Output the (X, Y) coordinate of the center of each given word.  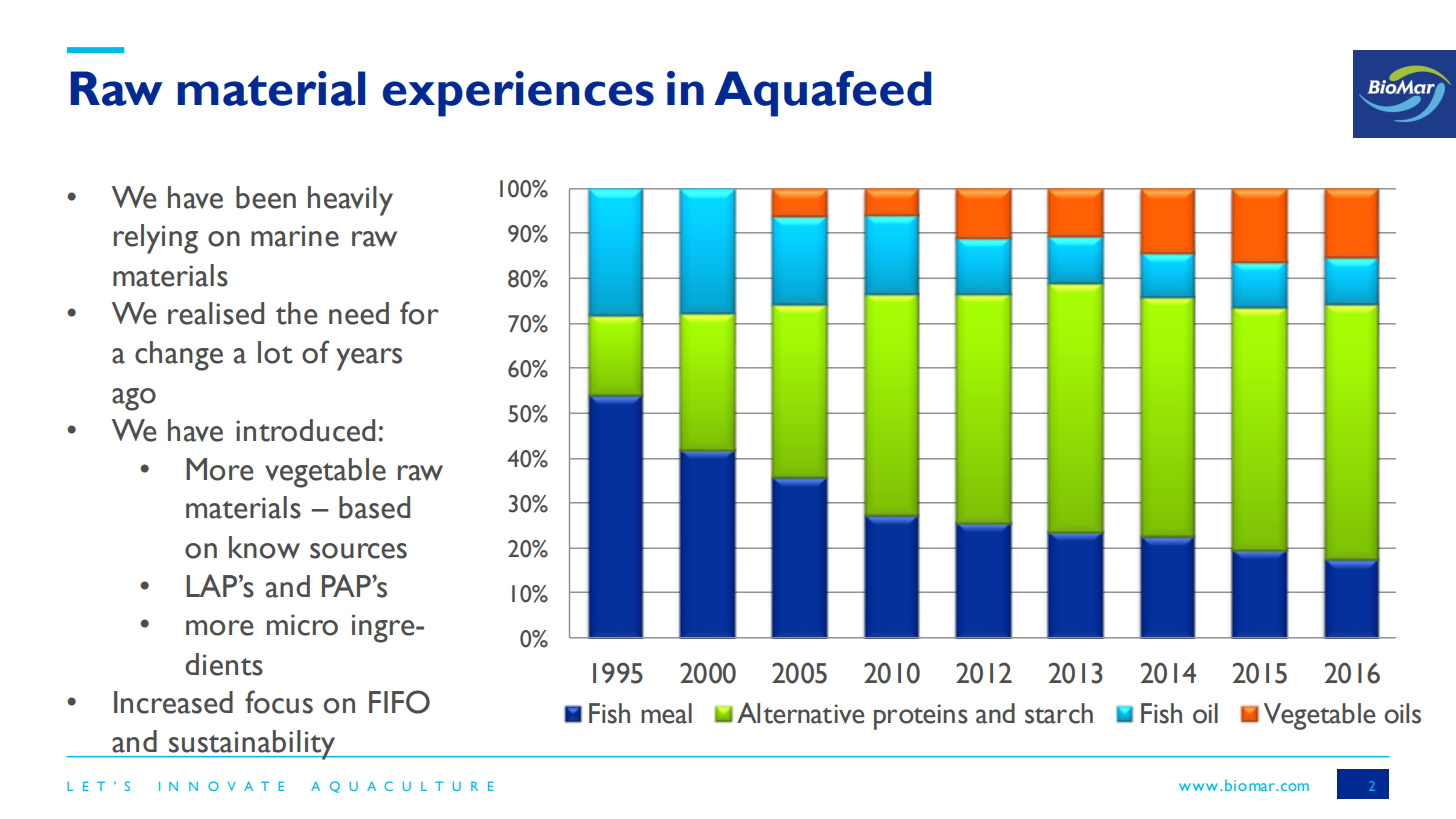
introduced (305, 430)
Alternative (801, 713)
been (266, 197)
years (369, 359)
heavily (350, 201)
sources (358, 551)
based (374, 507)
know (264, 547)
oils (1402, 713)
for (419, 313)
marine (295, 236)
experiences (518, 94)
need (359, 313)
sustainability (252, 745)
